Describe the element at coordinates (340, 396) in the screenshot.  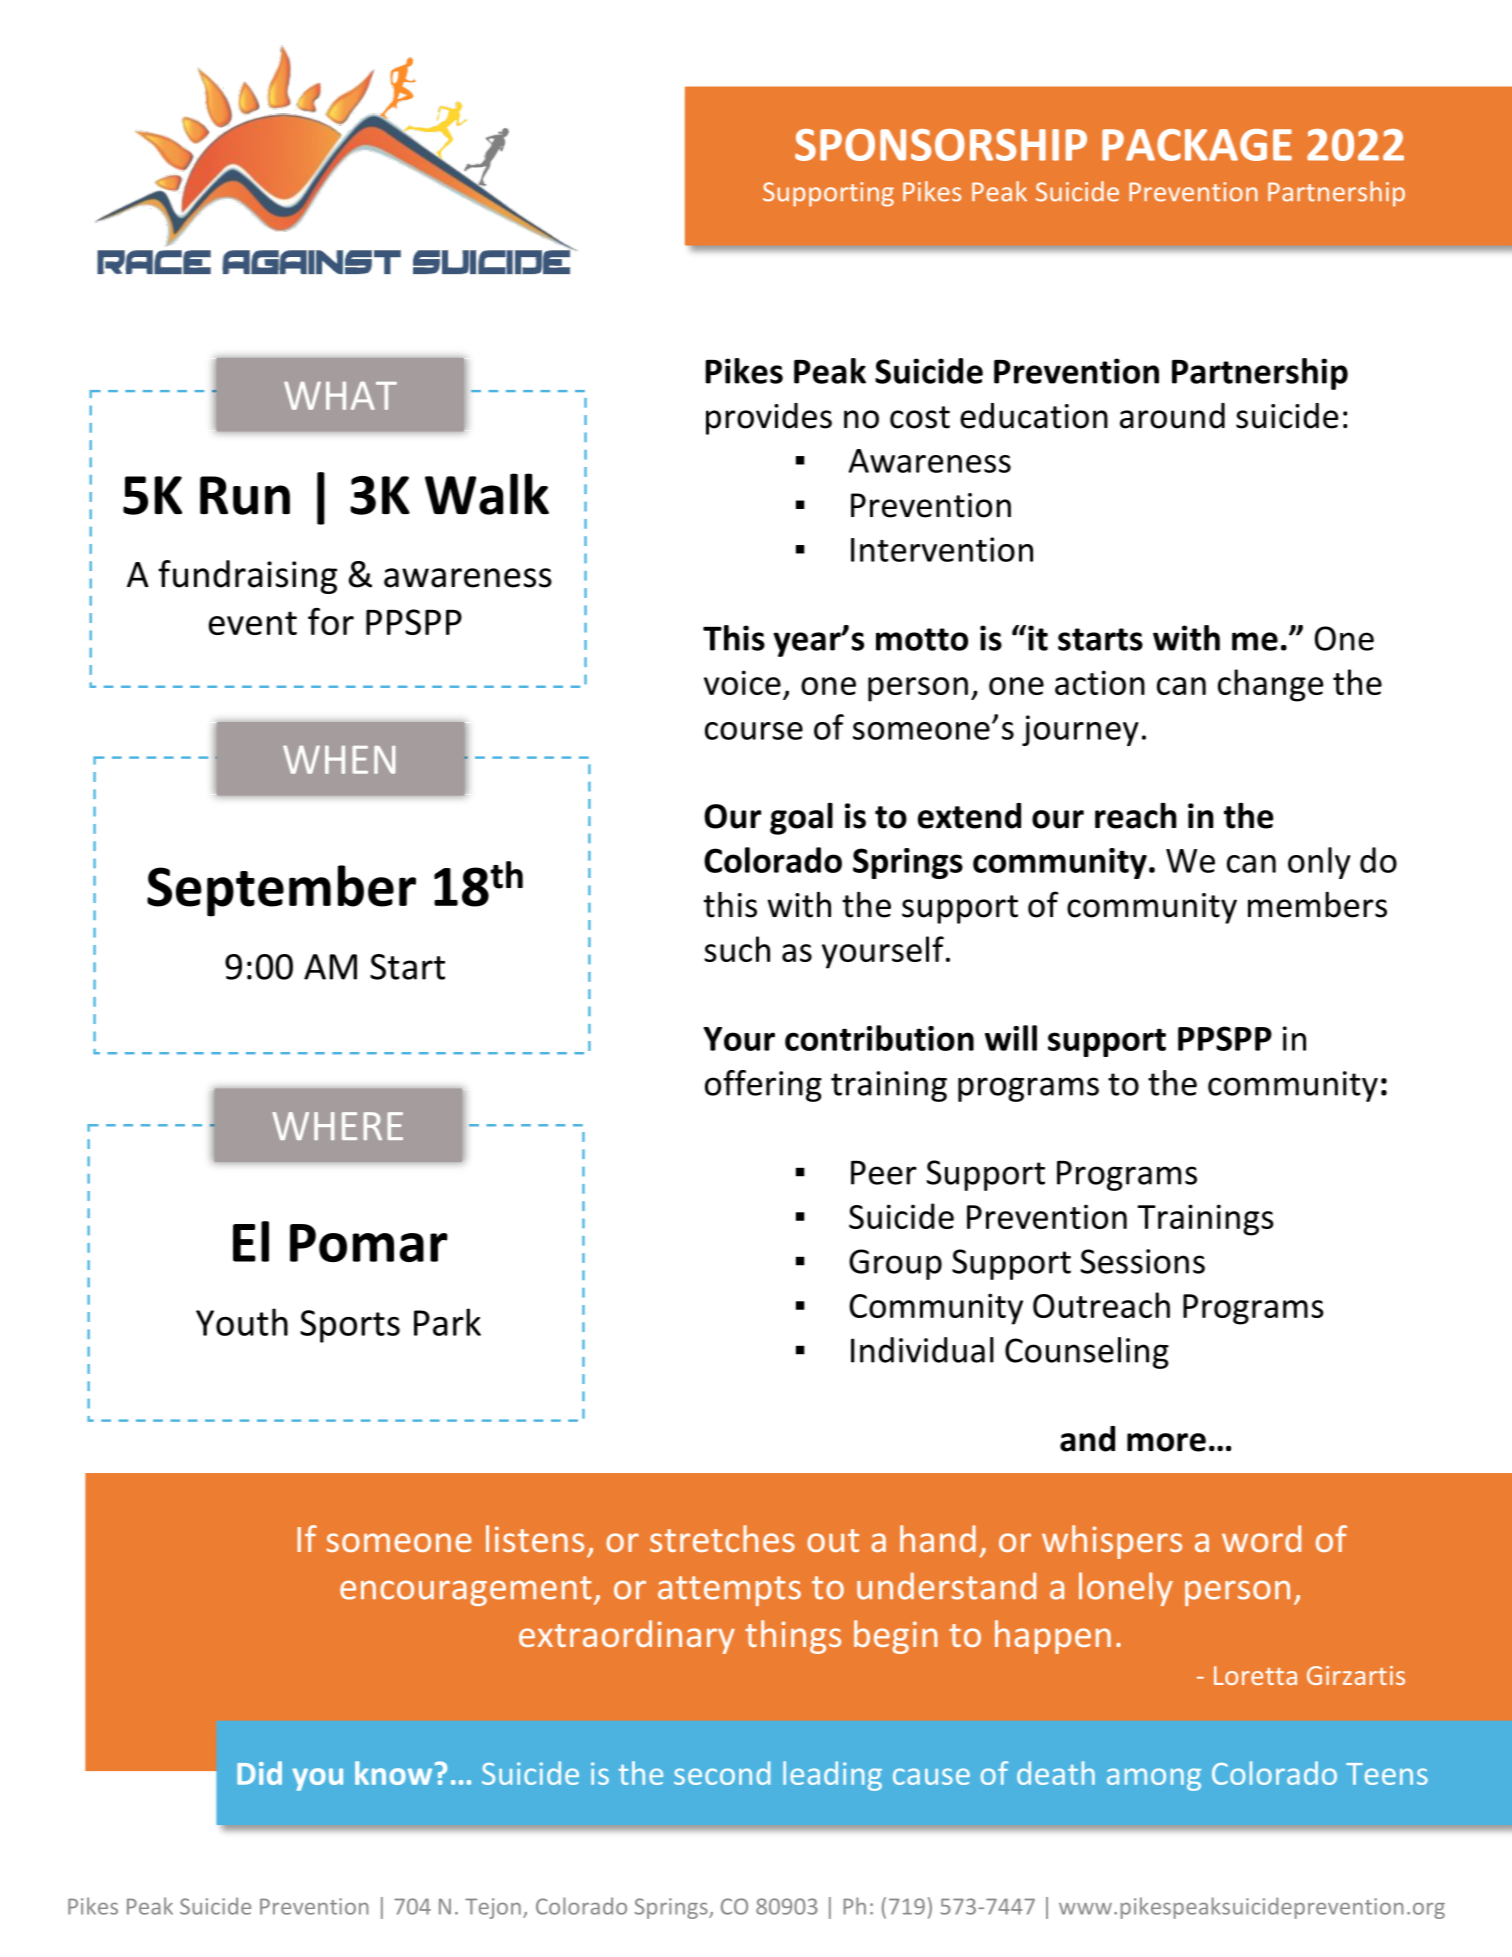
I see `WHAT` at that location.
